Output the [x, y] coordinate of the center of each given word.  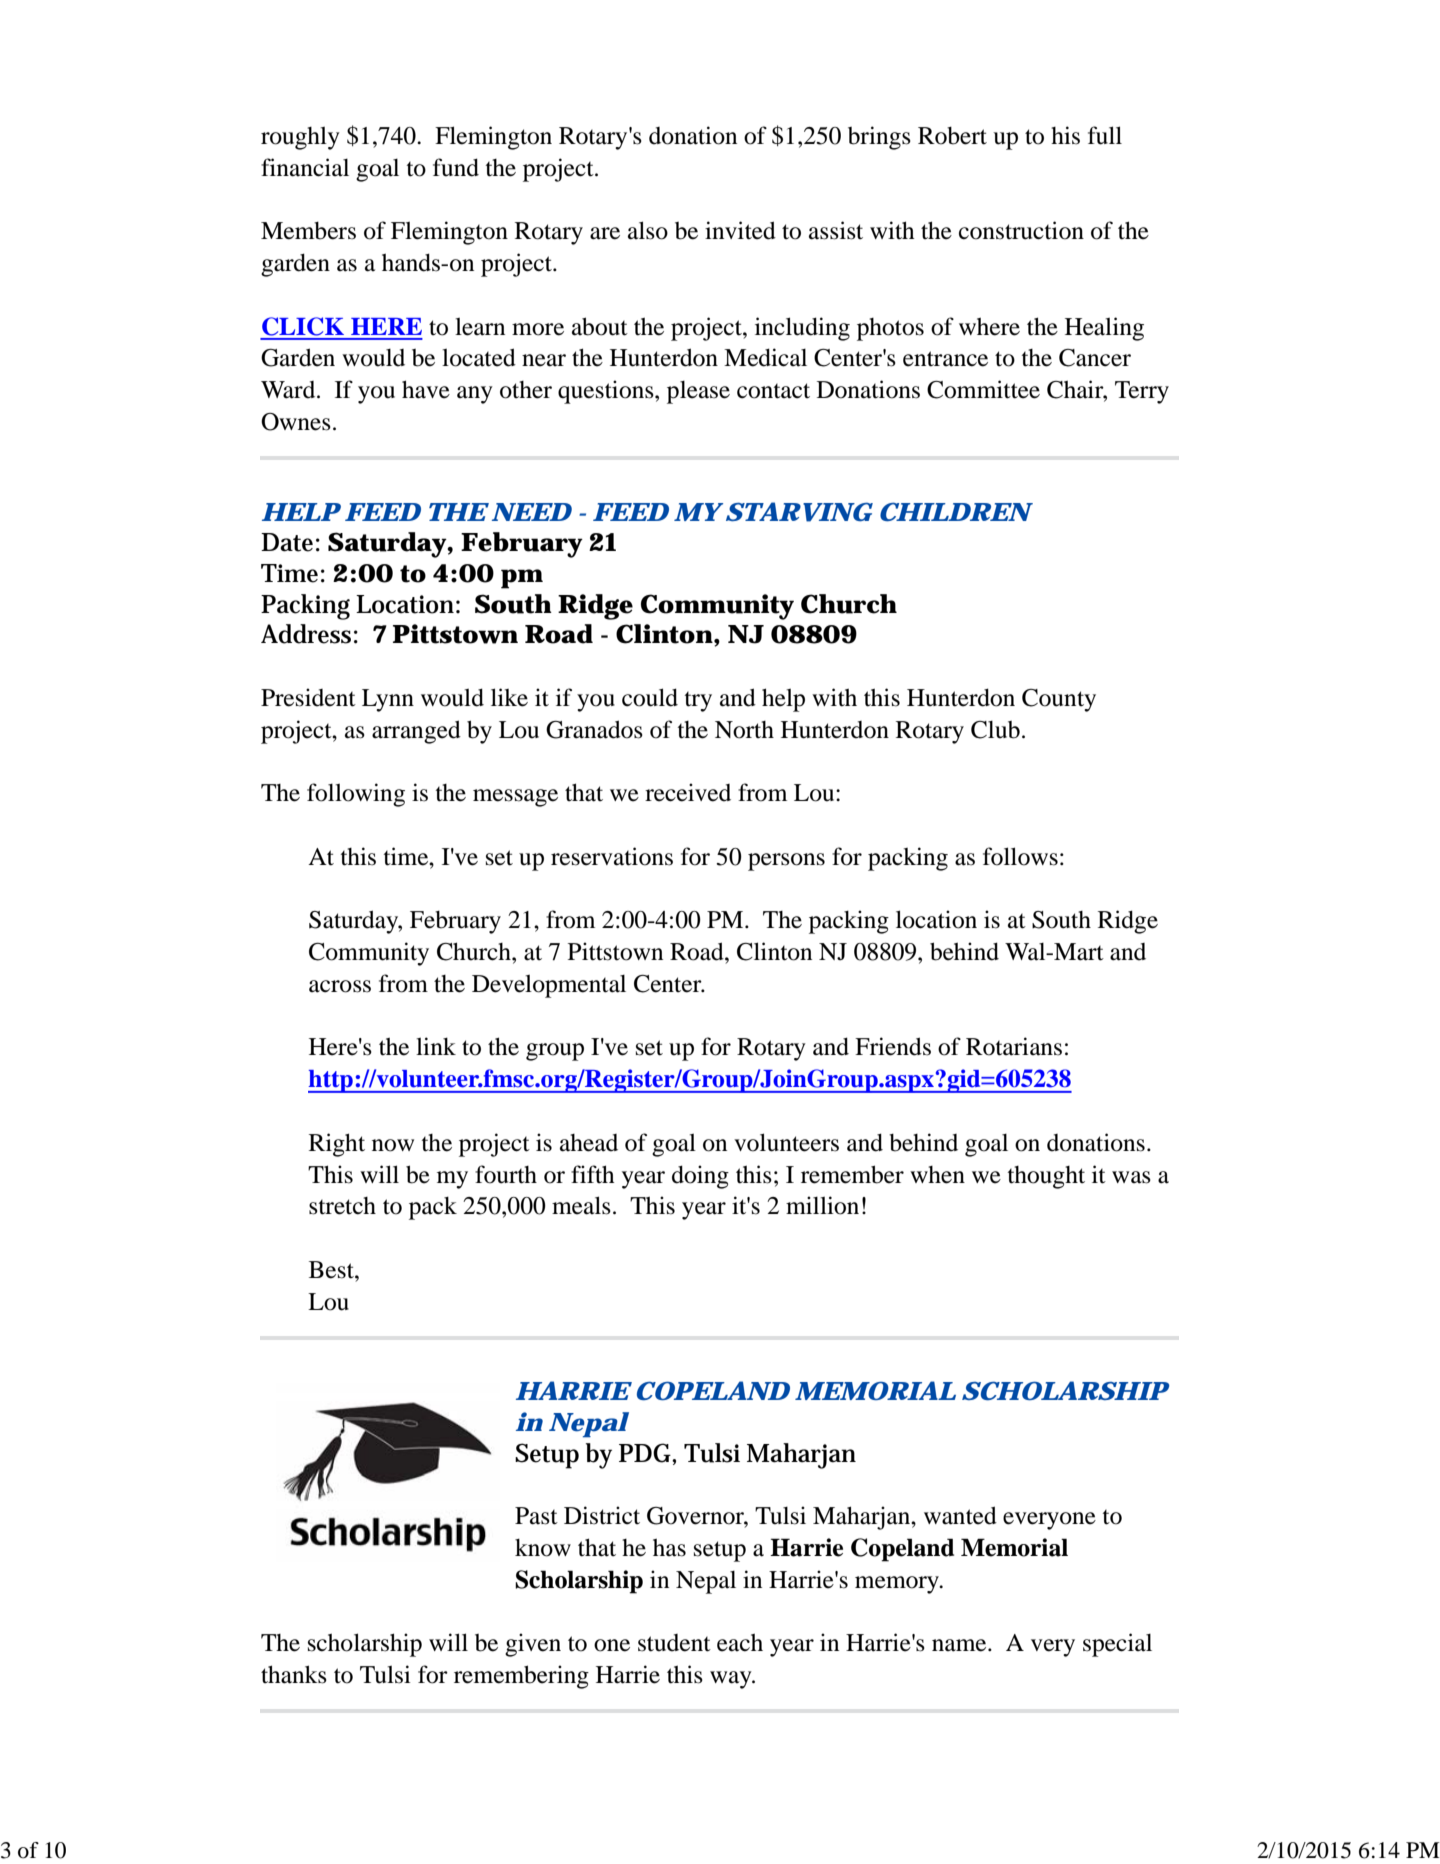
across [340, 986]
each [740, 1643]
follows [1020, 856]
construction [1021, 230]
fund [456, 167]
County [1059, 700]
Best [332, 1270]
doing [700, 1177]
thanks [294, 1674]
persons [786, 862]
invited [740, 230]
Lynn [388, 700]
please [698, 392]
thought [1046, 1177]
